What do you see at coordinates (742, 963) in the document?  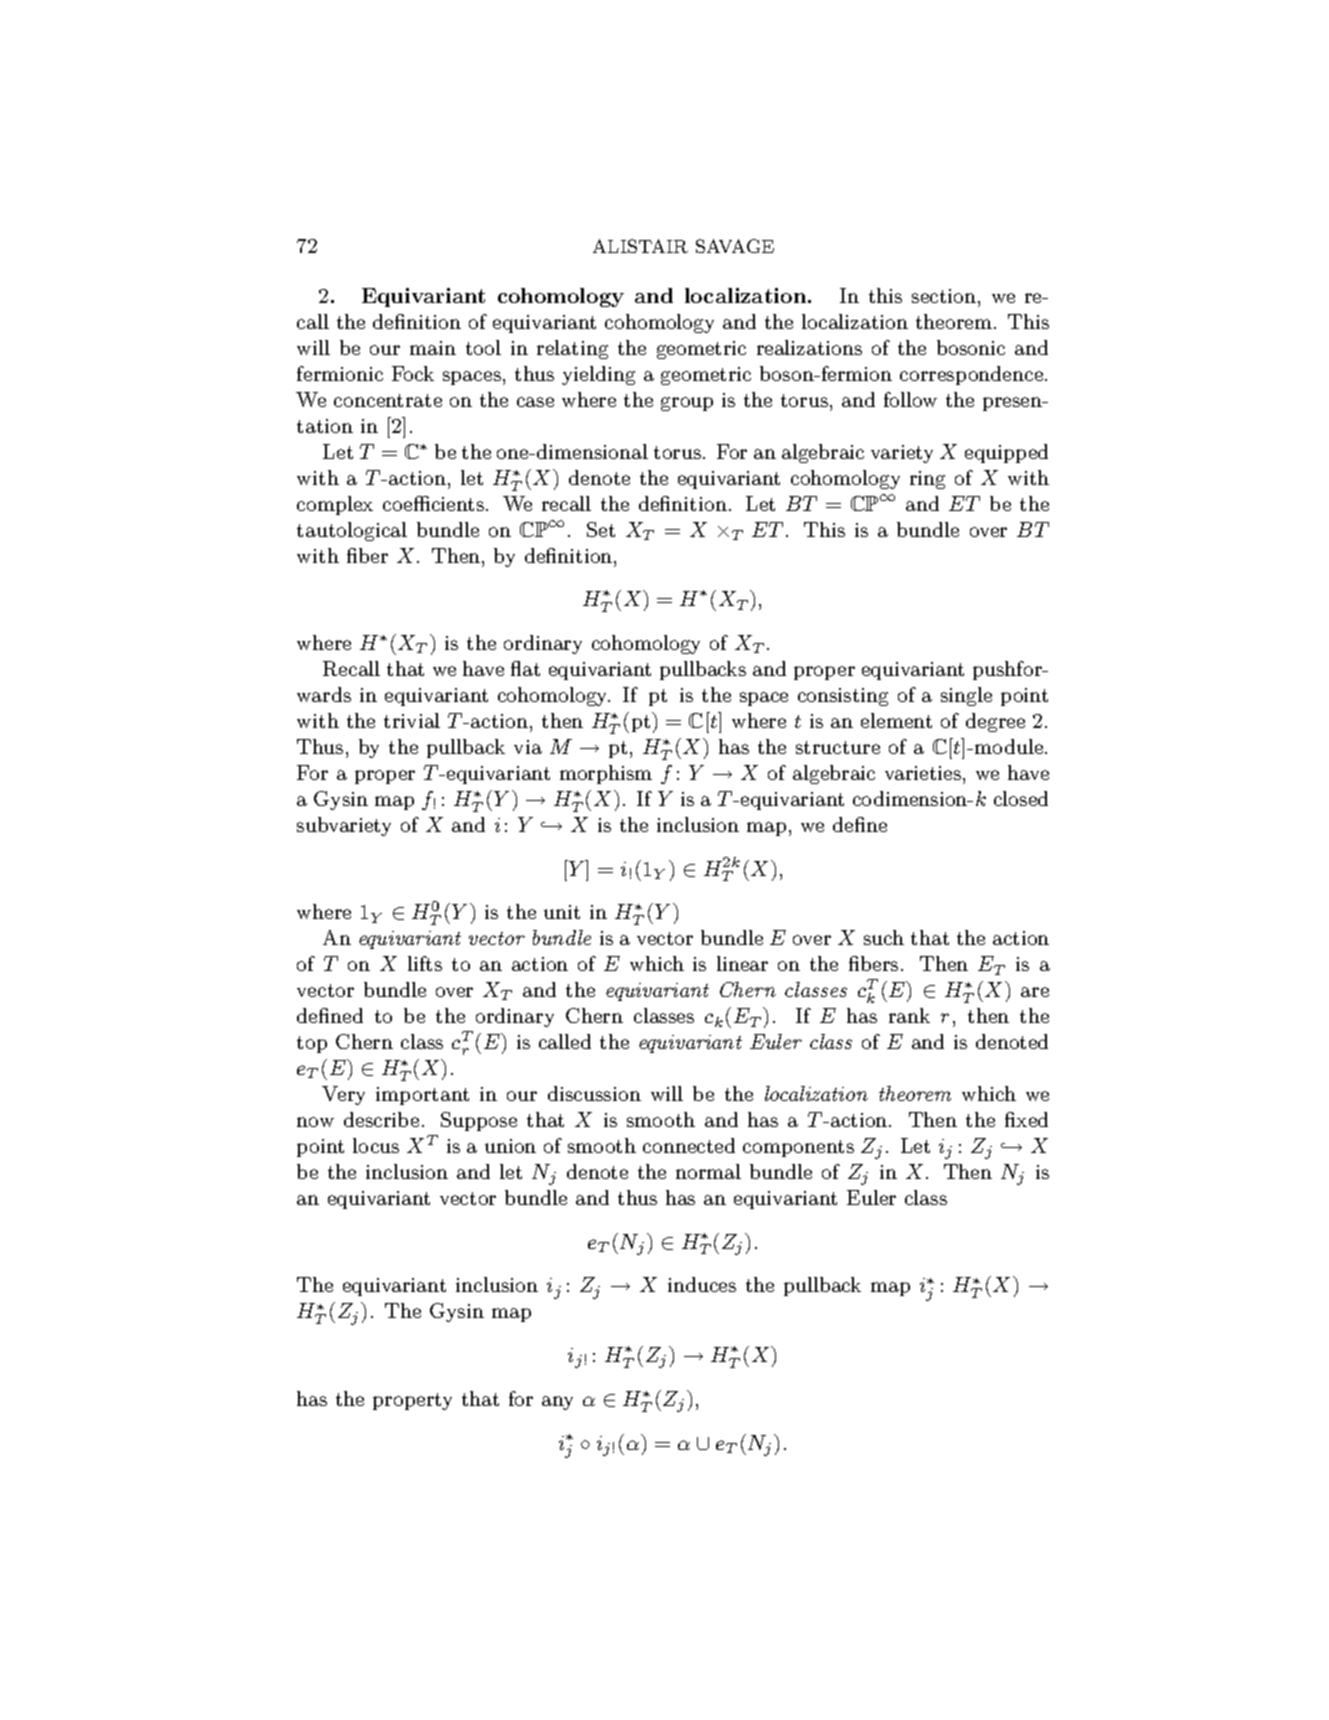 I see `linear` at bounding box center [742, 963].
